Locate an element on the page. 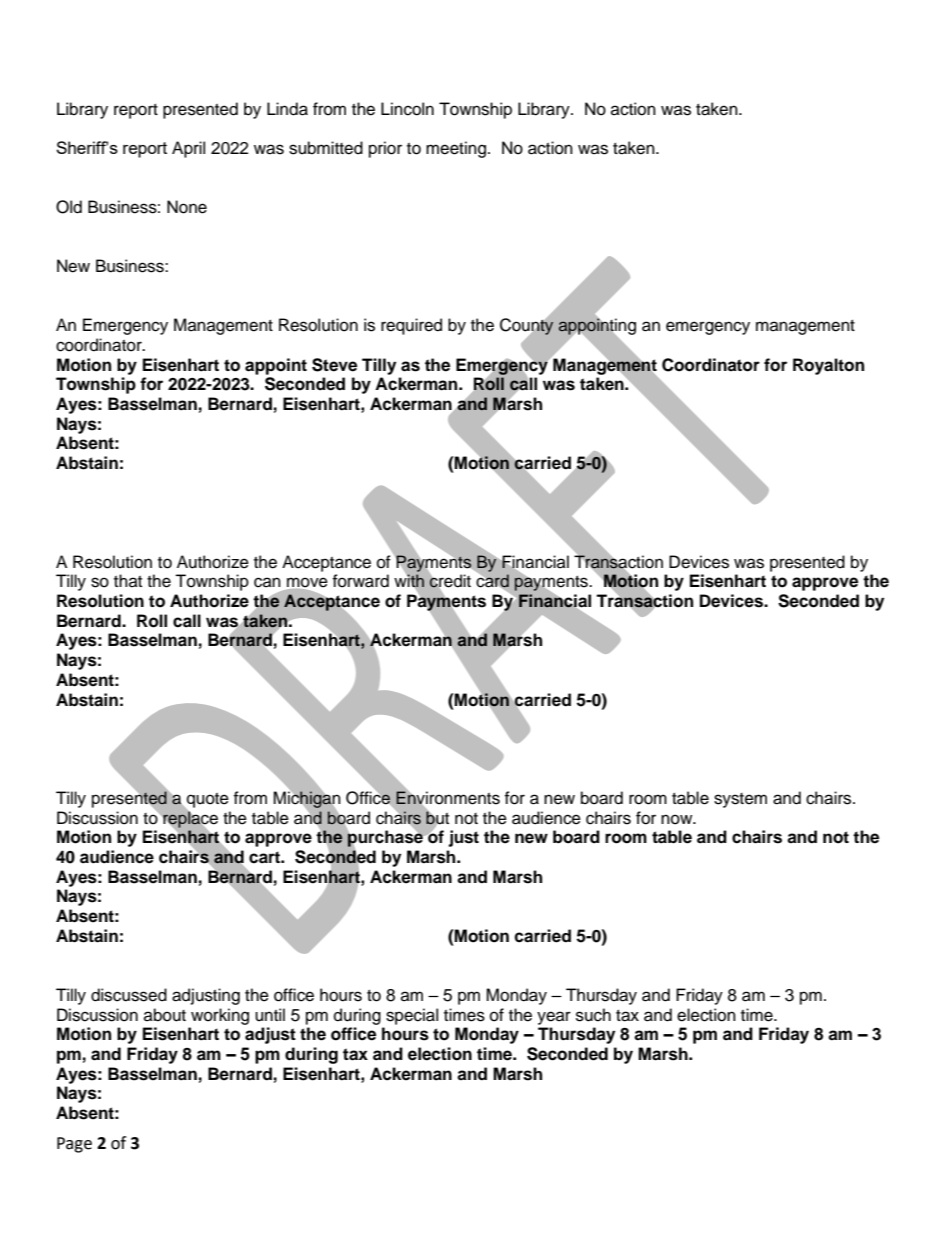 The height and width of the document is (1233, 952). special is located at coordinates (412, 1016).
